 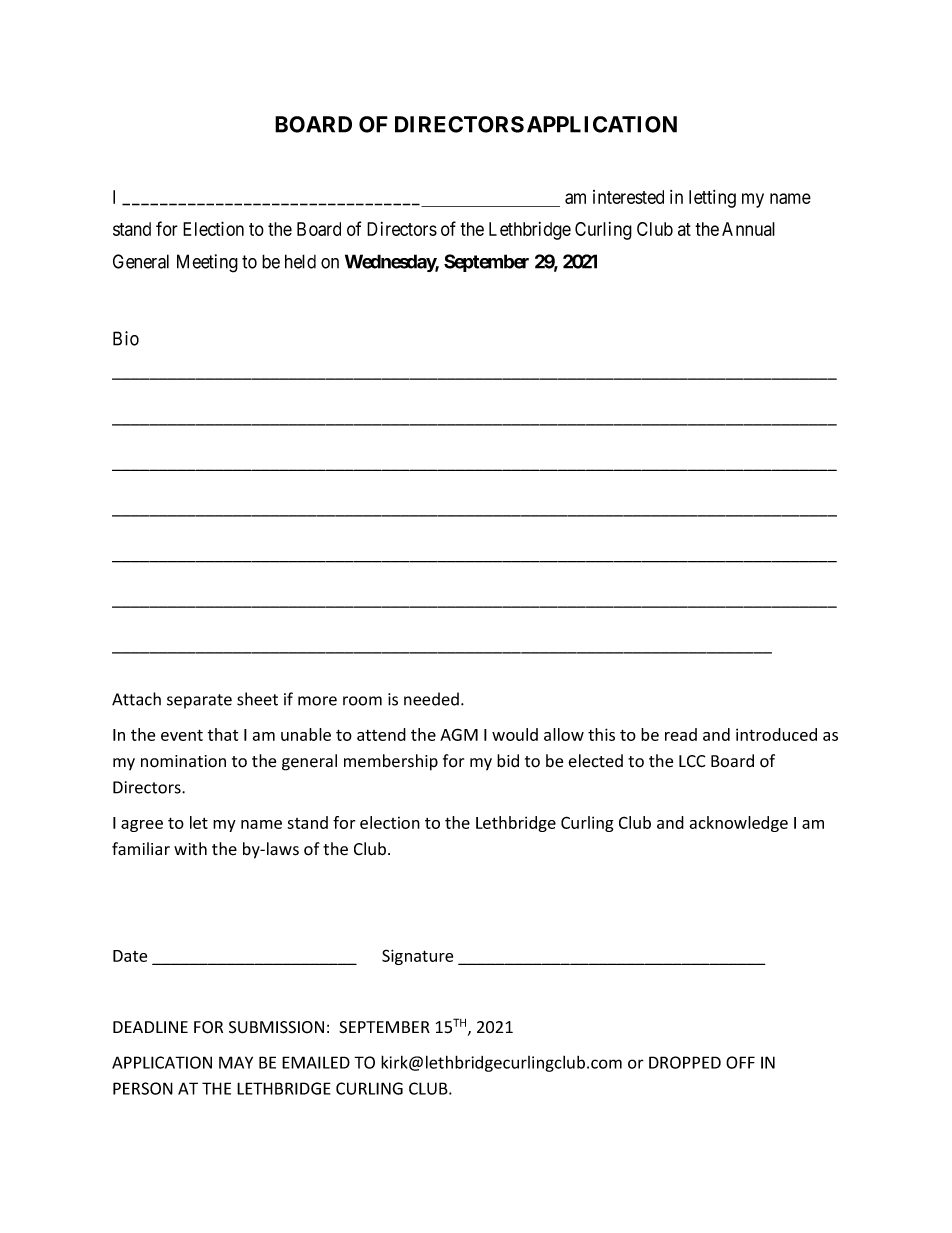 I want to click on letting, so click(x=712, y=199).
